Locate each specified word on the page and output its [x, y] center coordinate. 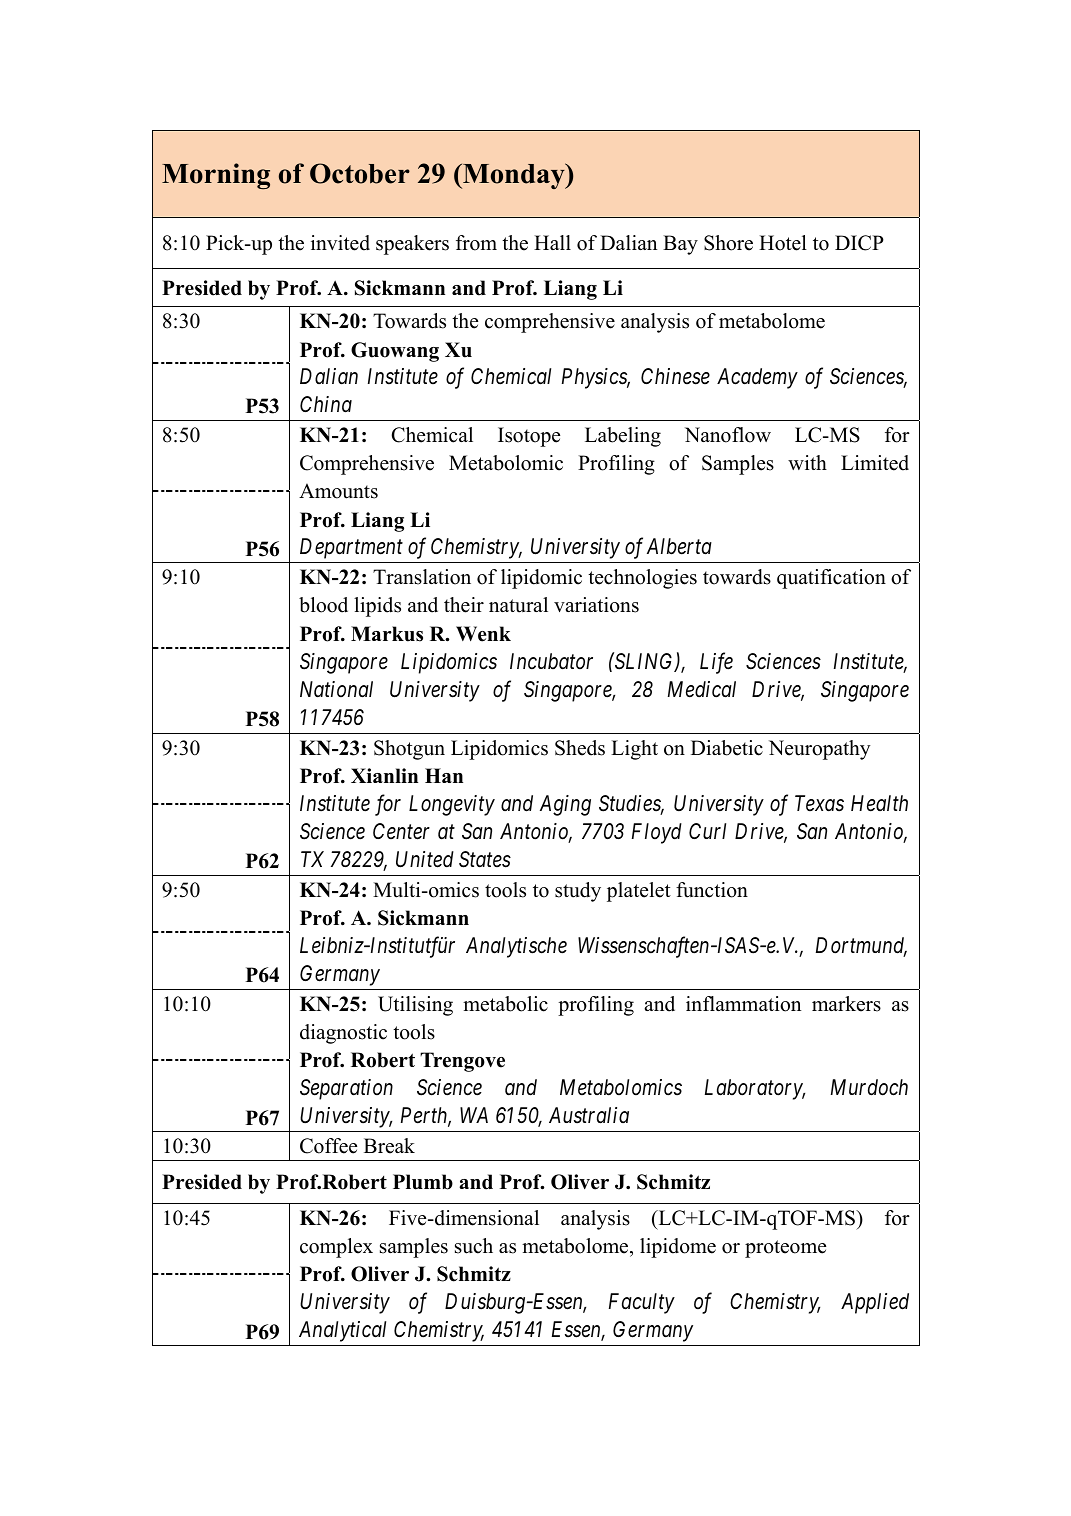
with [807, 462]
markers [846, 1004]
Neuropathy [820, 750]
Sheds [580, 748]
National [336, 689]
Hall [552, 242]
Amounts [338, 491]
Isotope [529, 437]
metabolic [505, 1004]
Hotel [783, 243]
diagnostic [343, 1034]
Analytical [342, 1331]
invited [340, 243]
